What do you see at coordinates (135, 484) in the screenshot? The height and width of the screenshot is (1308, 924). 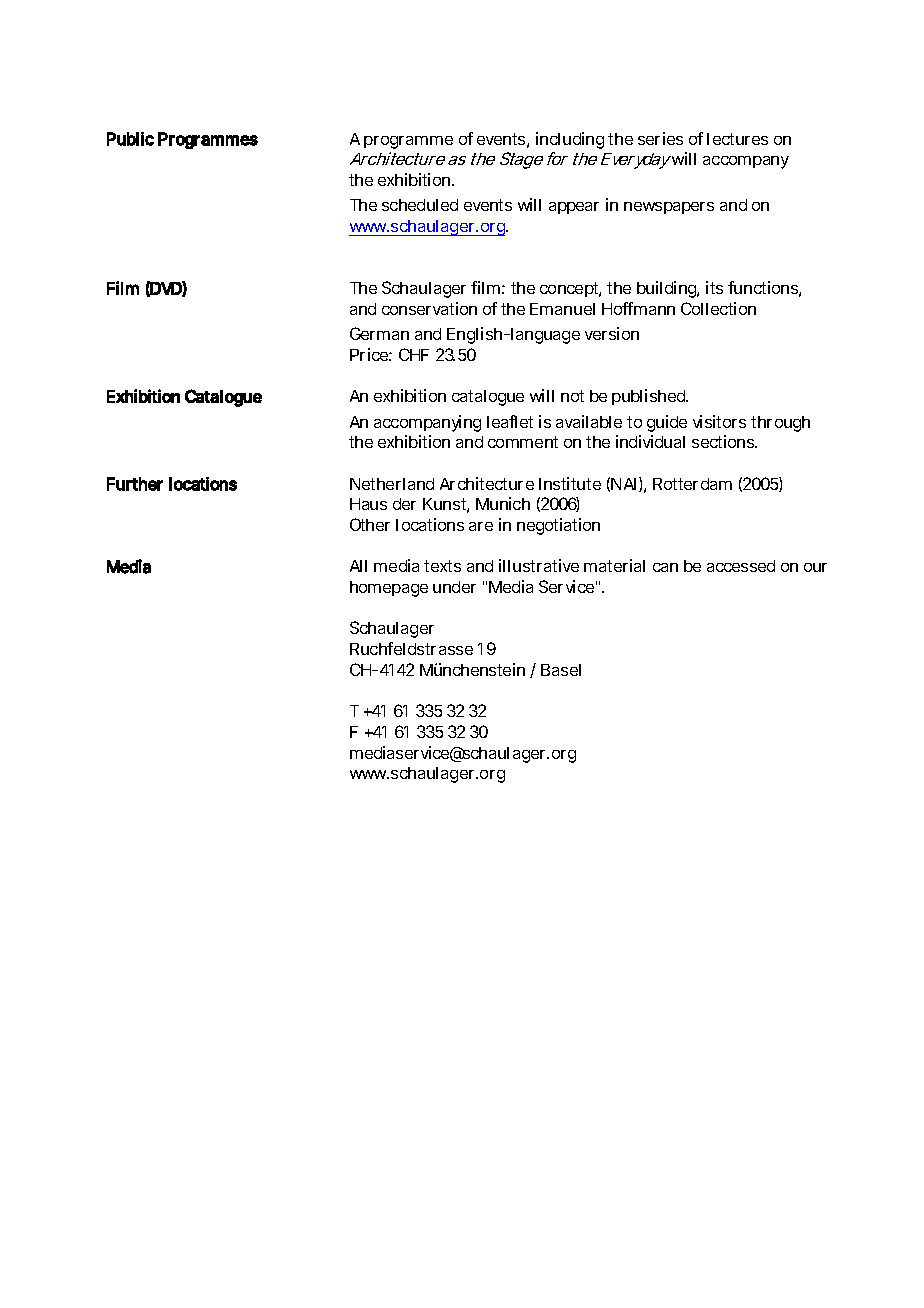 I see `Further` at bounding box center [135, 484].
